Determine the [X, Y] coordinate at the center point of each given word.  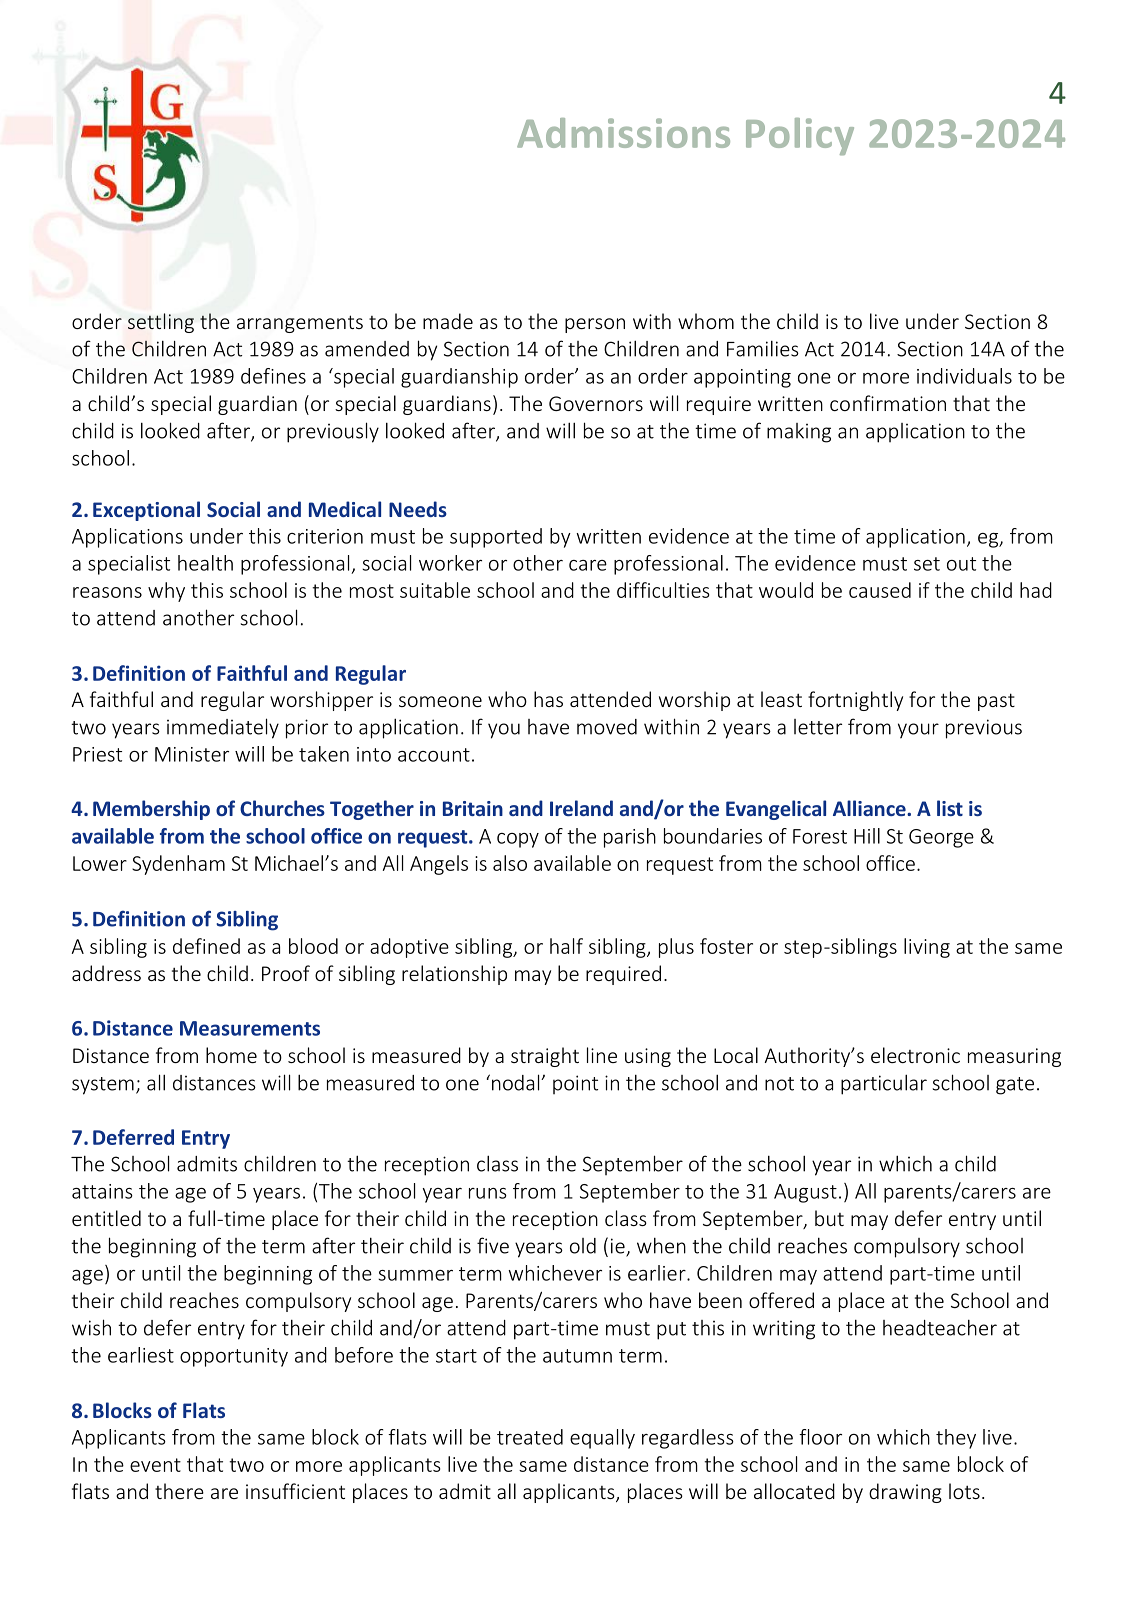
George [941, 838]
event [155, 1465]
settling [161, 323]
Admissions [623, 133]
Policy [800, 136]
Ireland [581, 808]
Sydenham [178, 865]
